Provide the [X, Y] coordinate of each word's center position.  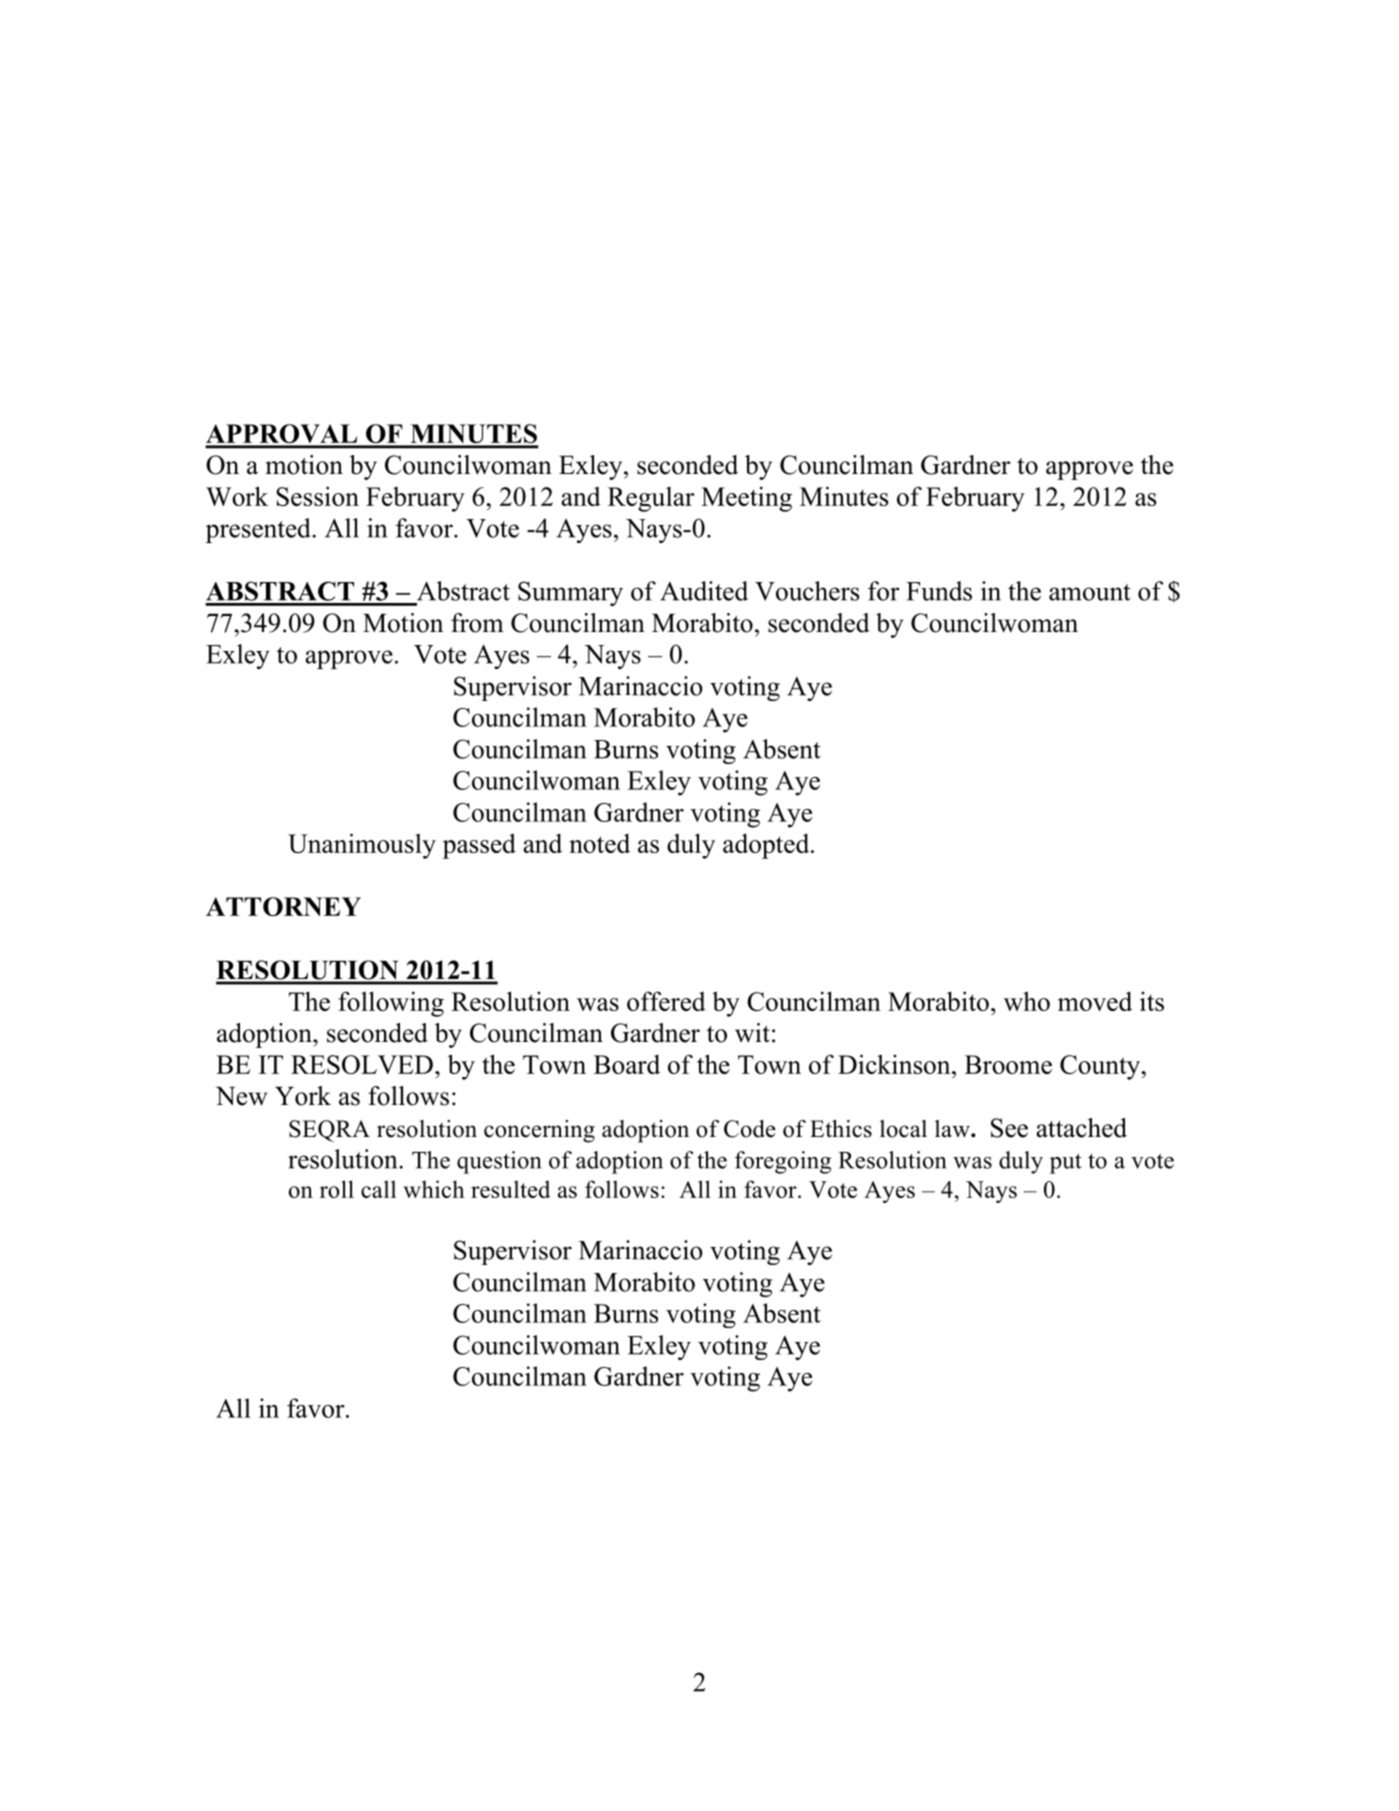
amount [1090, 592]
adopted [767, 846]
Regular [651, 499]
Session [317, 496]
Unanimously [362, 846]
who [1027, 1001]
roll [337, 1189]
